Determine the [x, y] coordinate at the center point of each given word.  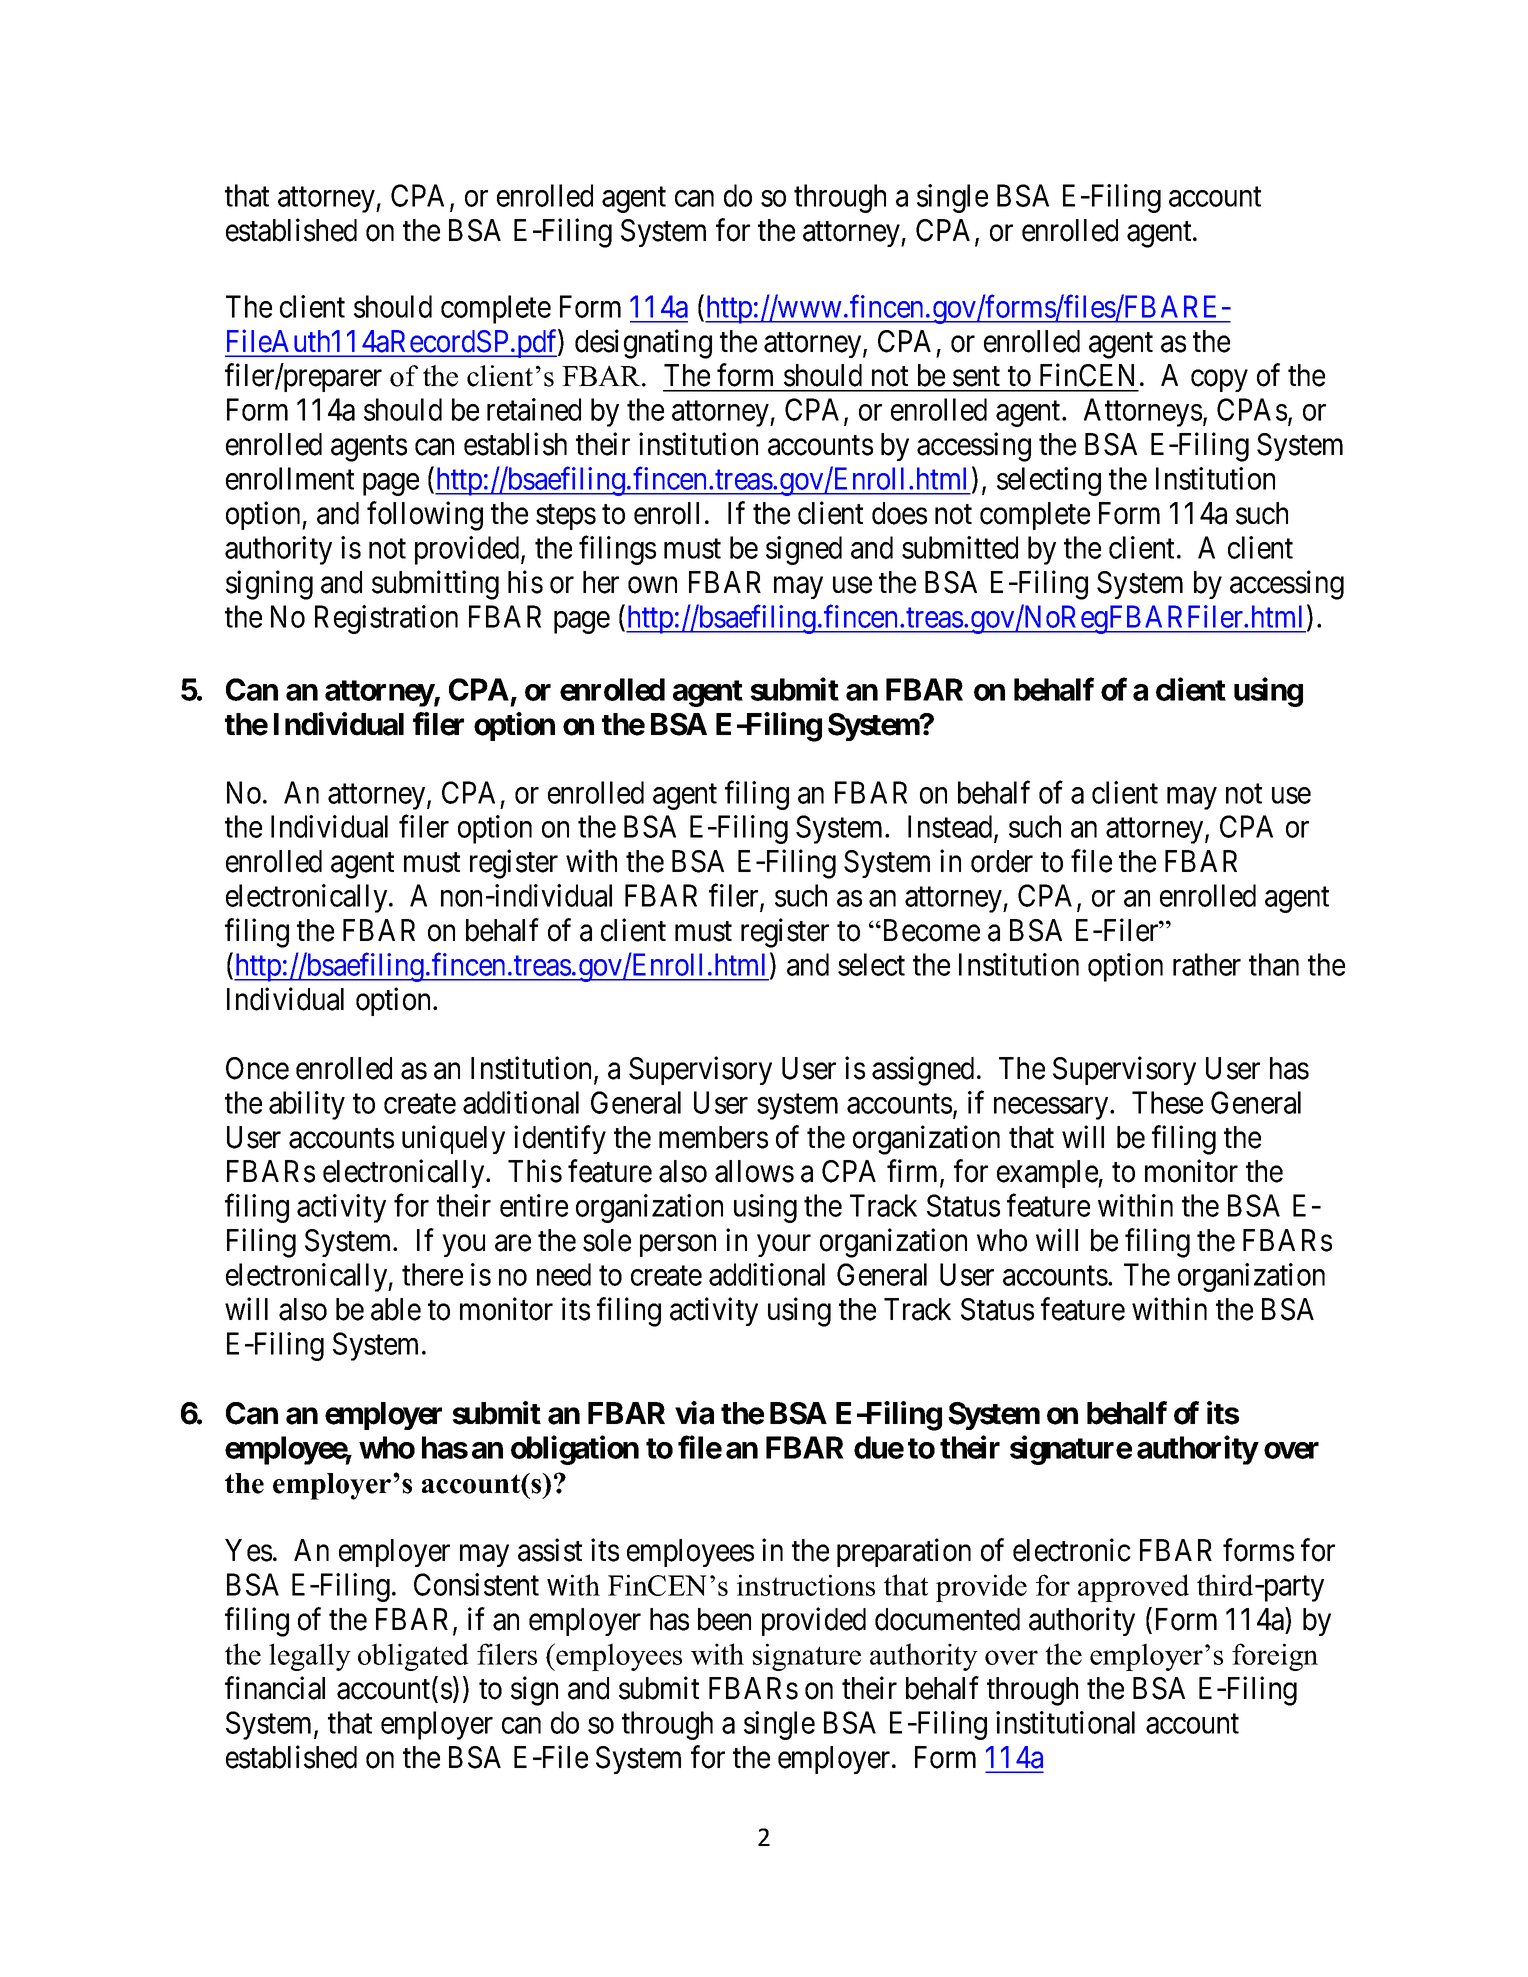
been [724, 1619]
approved [1133, 1588]
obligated [413, 1657]
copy [1219, 381]
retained [534, 409]
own [652, 585]
